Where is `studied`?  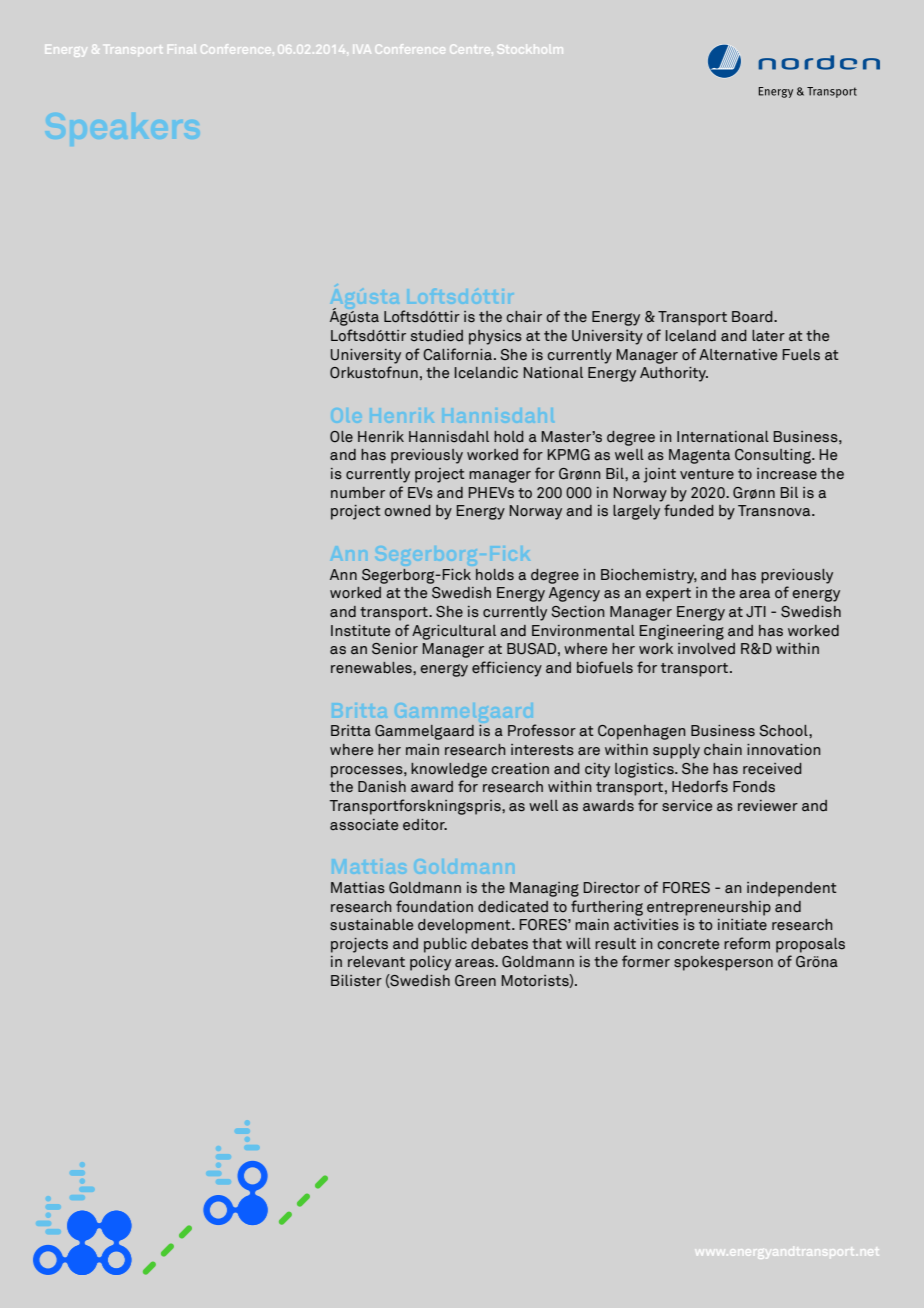
studied is located at coordinates (437, 336).
